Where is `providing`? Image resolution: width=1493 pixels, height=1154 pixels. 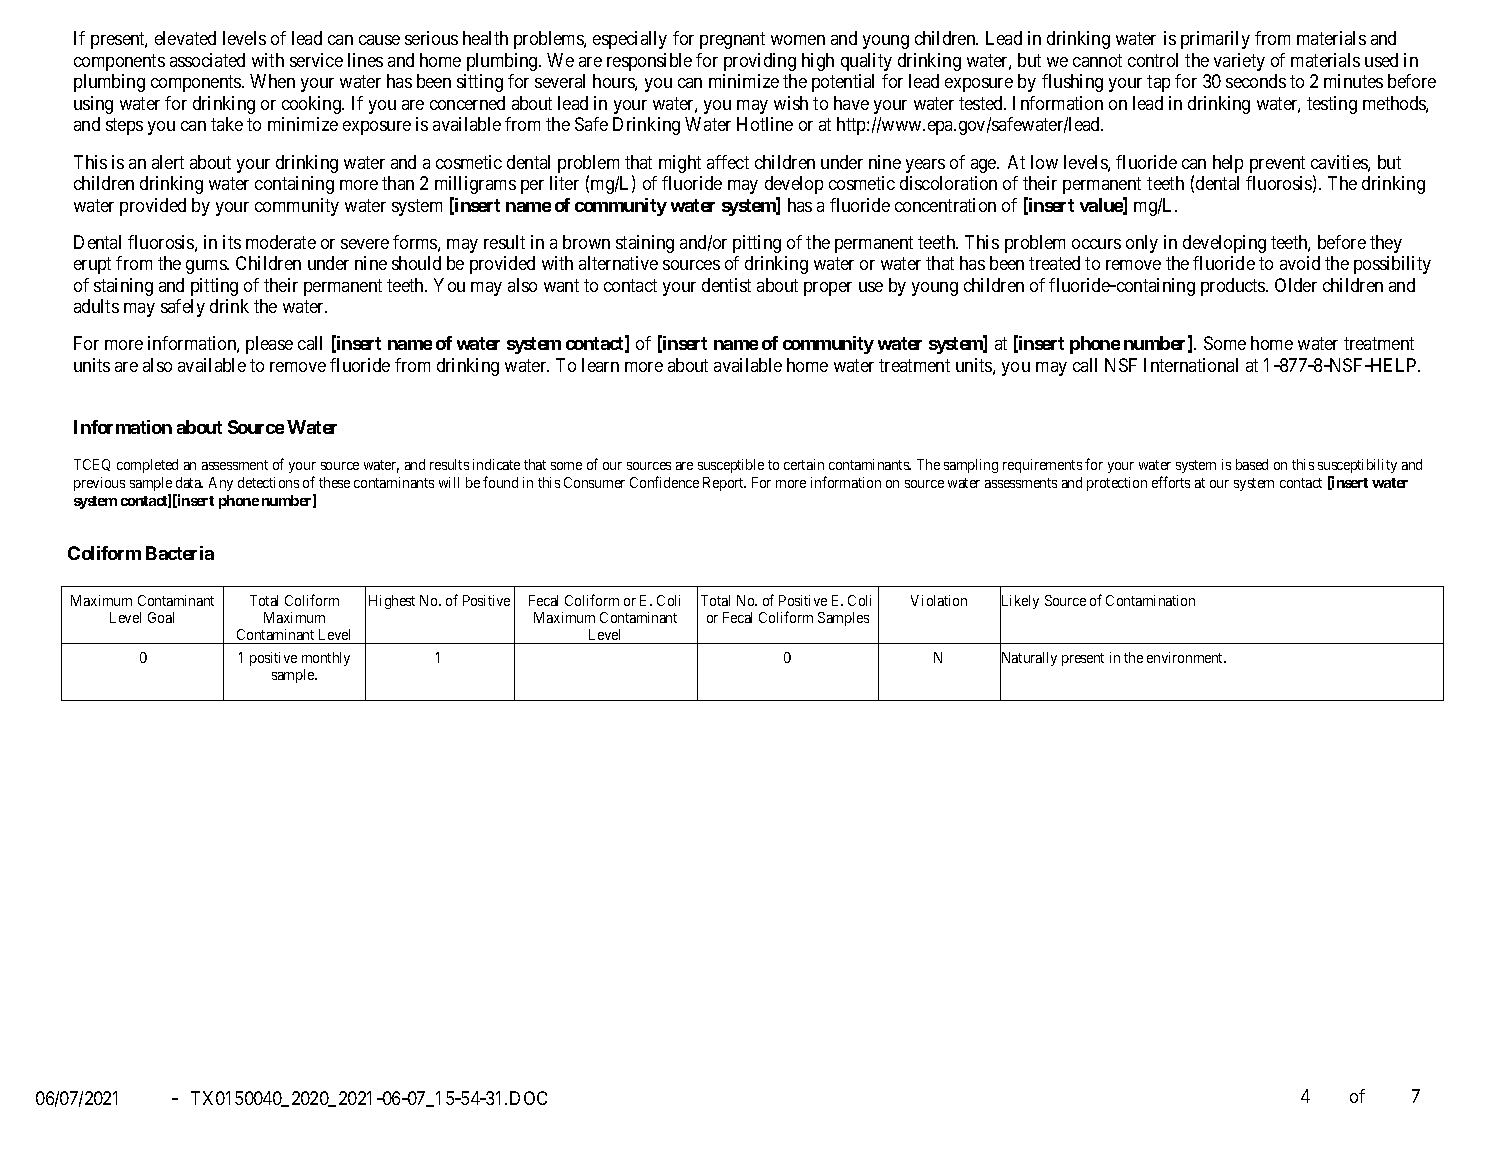
providing is located at coordinates (760, 62).
